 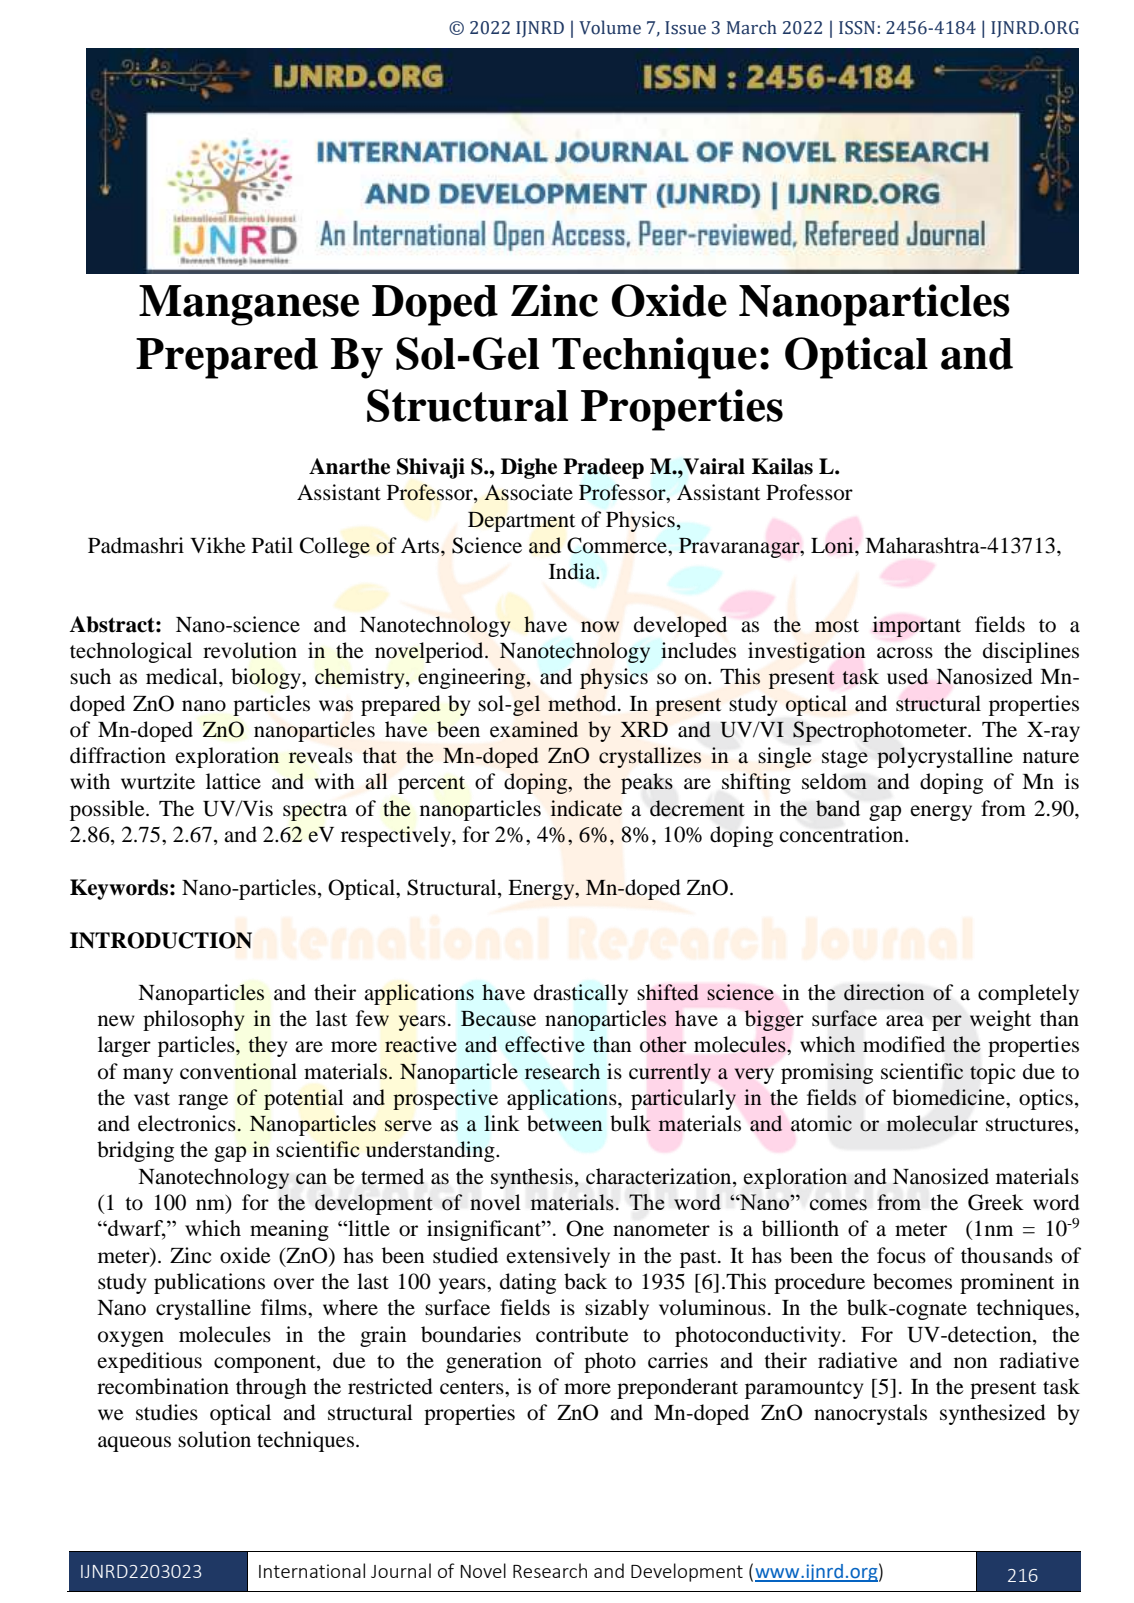 I want to click on ISSN, so click(x=857, y=28).
